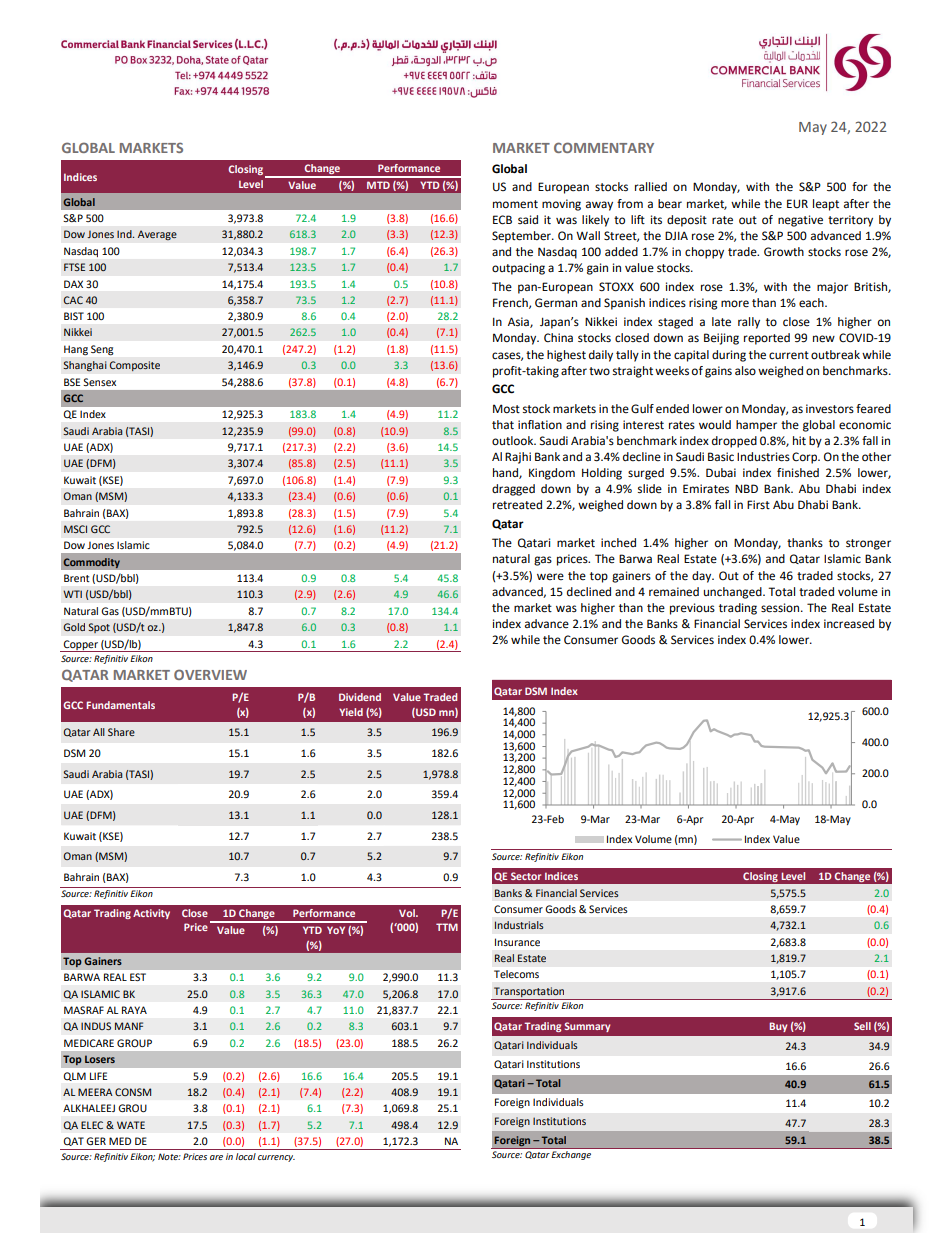  I want to click on Average, so click(157, 235).
